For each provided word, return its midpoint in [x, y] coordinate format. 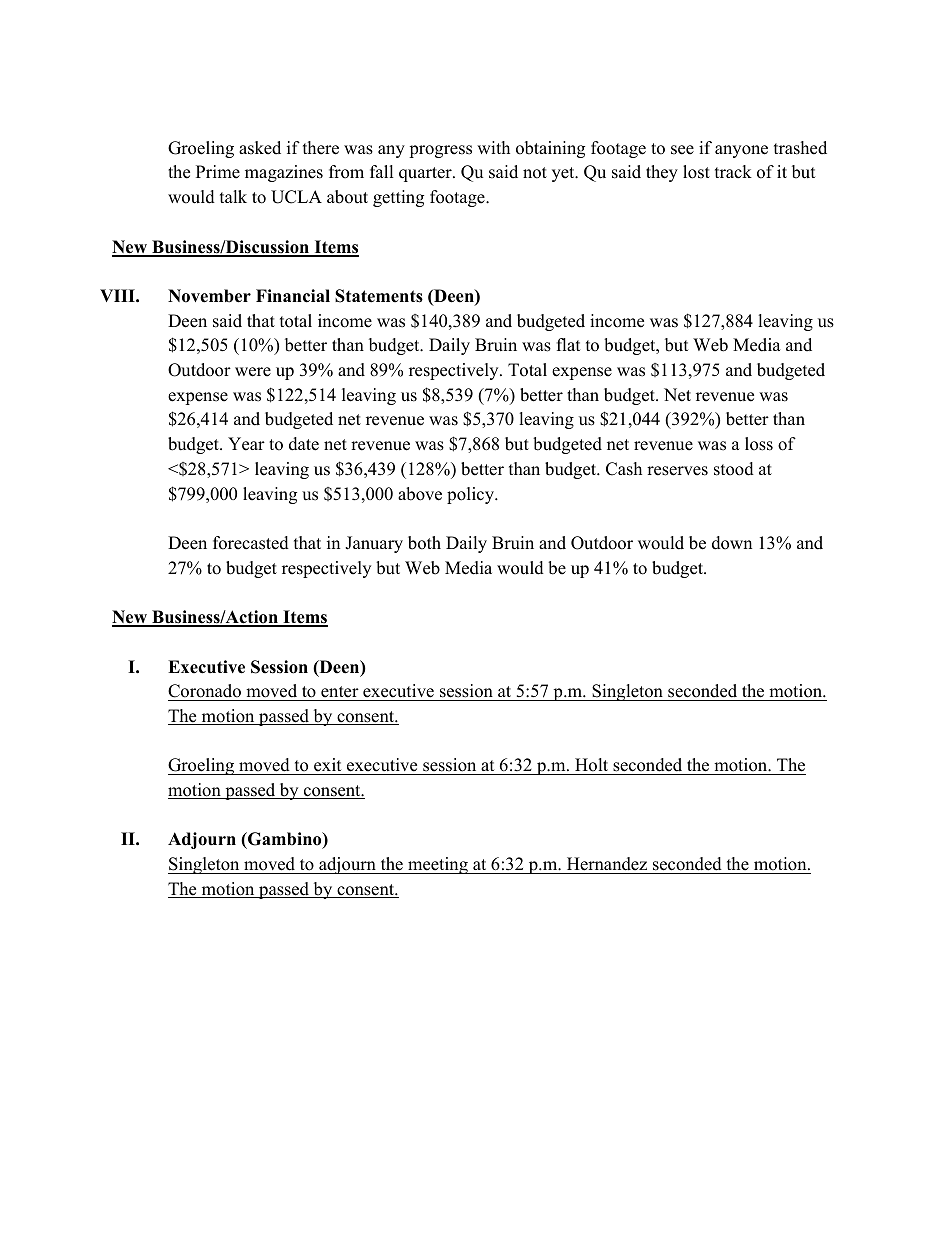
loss [759, 444]
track [733, 172]
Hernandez [607, 865]
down [732, 543]
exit [328, 766]
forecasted [251, 543]
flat [569, 344]
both [424, 543]
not [535, 173]
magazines [284, 173]
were [253, 372]
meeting [438, 865]
